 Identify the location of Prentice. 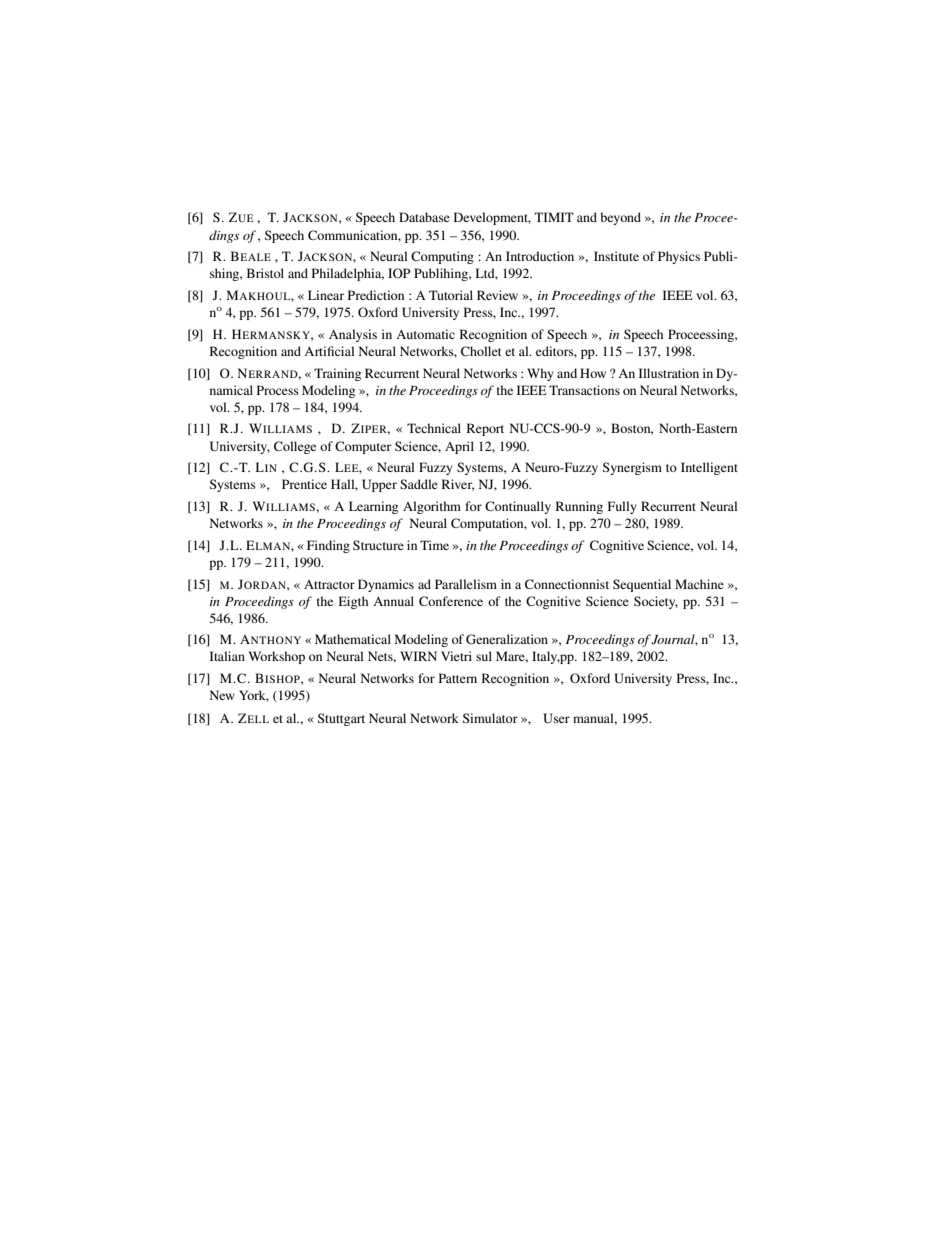
(304, 484).
